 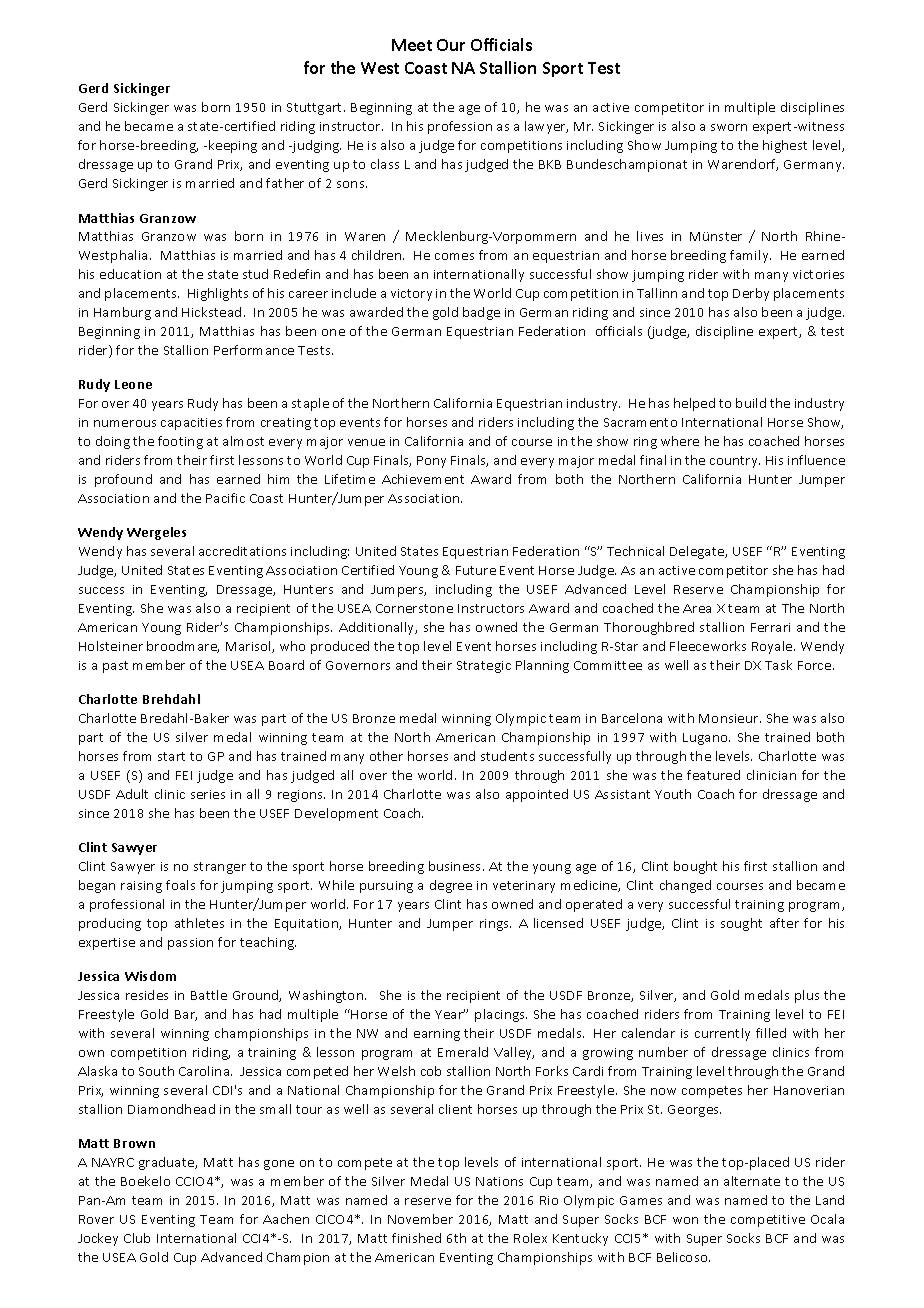 What do you see at coordinates (133, 384) in the page?
I see `Leone` at bounding box center [133, 384].
